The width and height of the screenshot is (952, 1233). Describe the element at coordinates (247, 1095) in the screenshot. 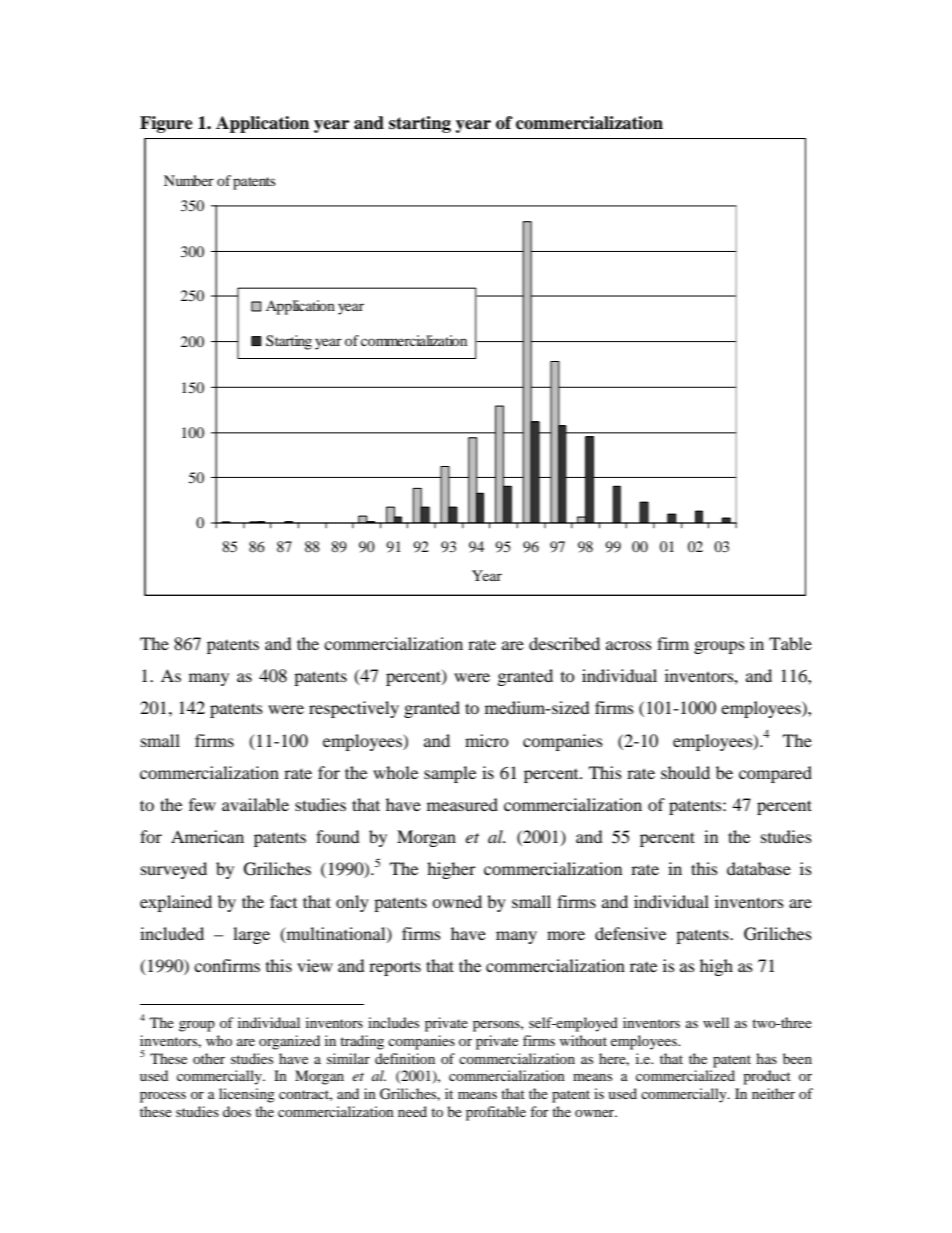

I see `licensing` at that location.
